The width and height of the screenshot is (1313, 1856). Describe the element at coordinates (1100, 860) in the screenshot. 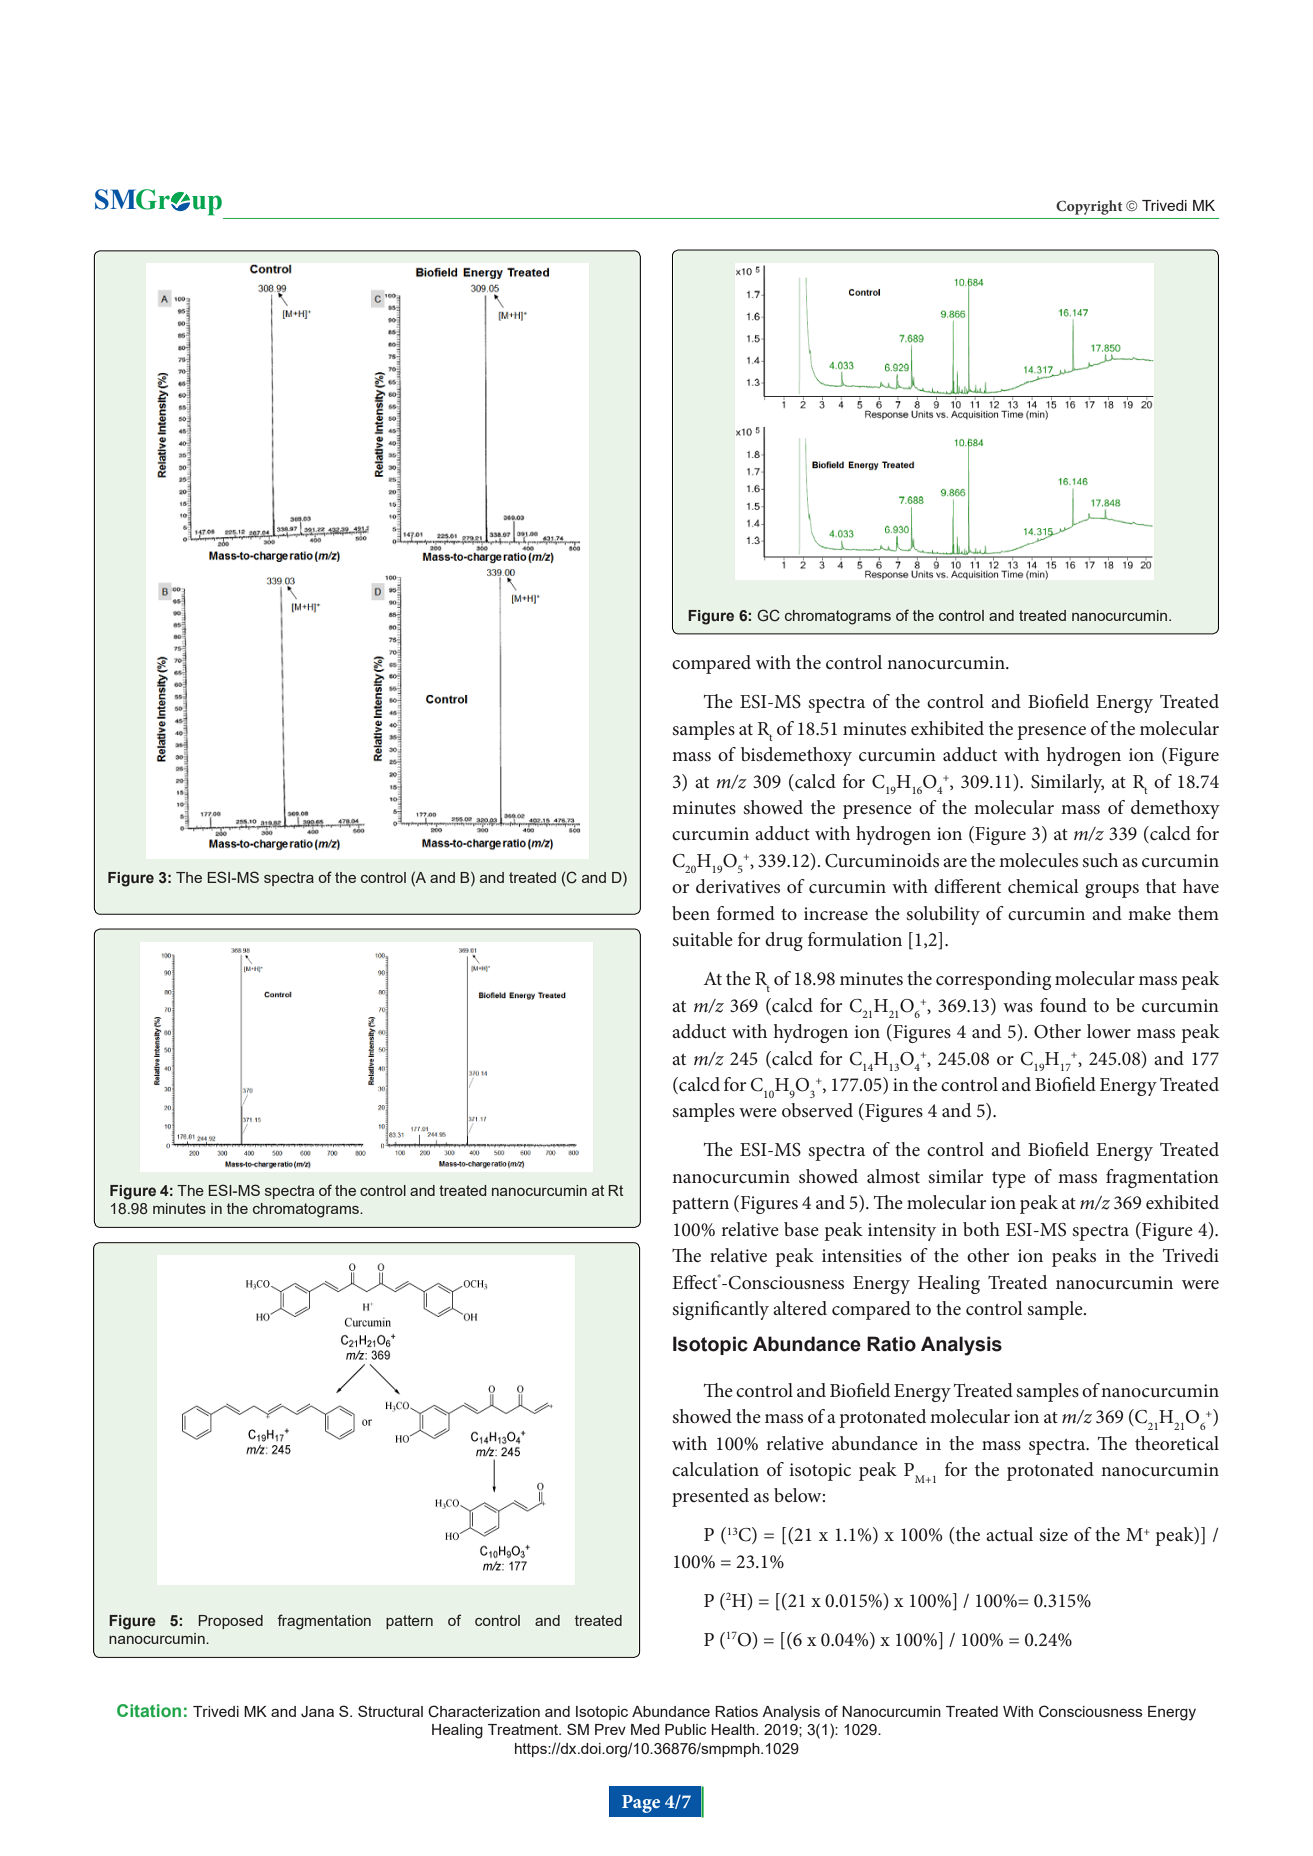

I see `such` at that location.
